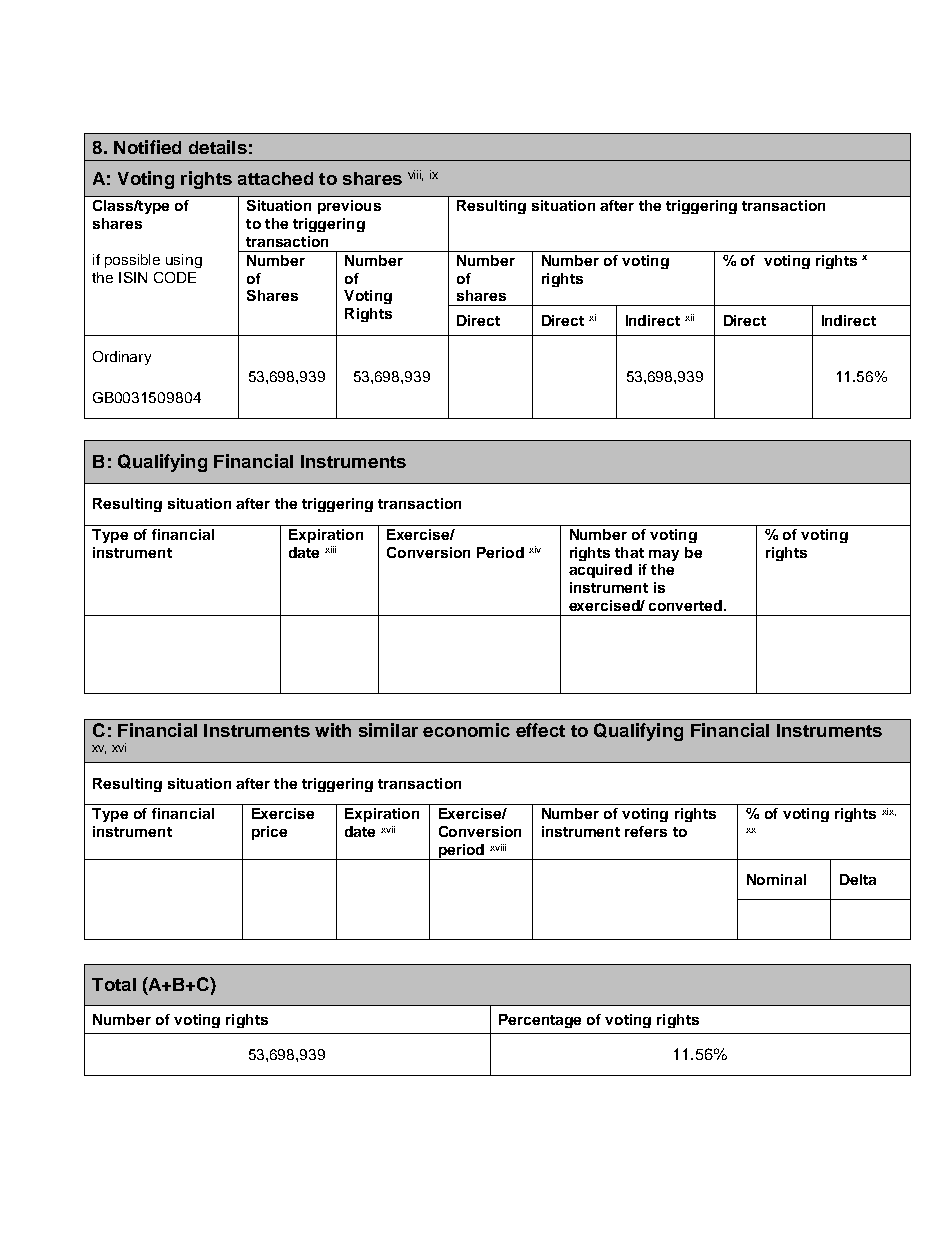 The image size is (952, 1233). What do you see at coordinates (218, 147) in the screenshot?
I see `details` at bounding box center [218, 147].
